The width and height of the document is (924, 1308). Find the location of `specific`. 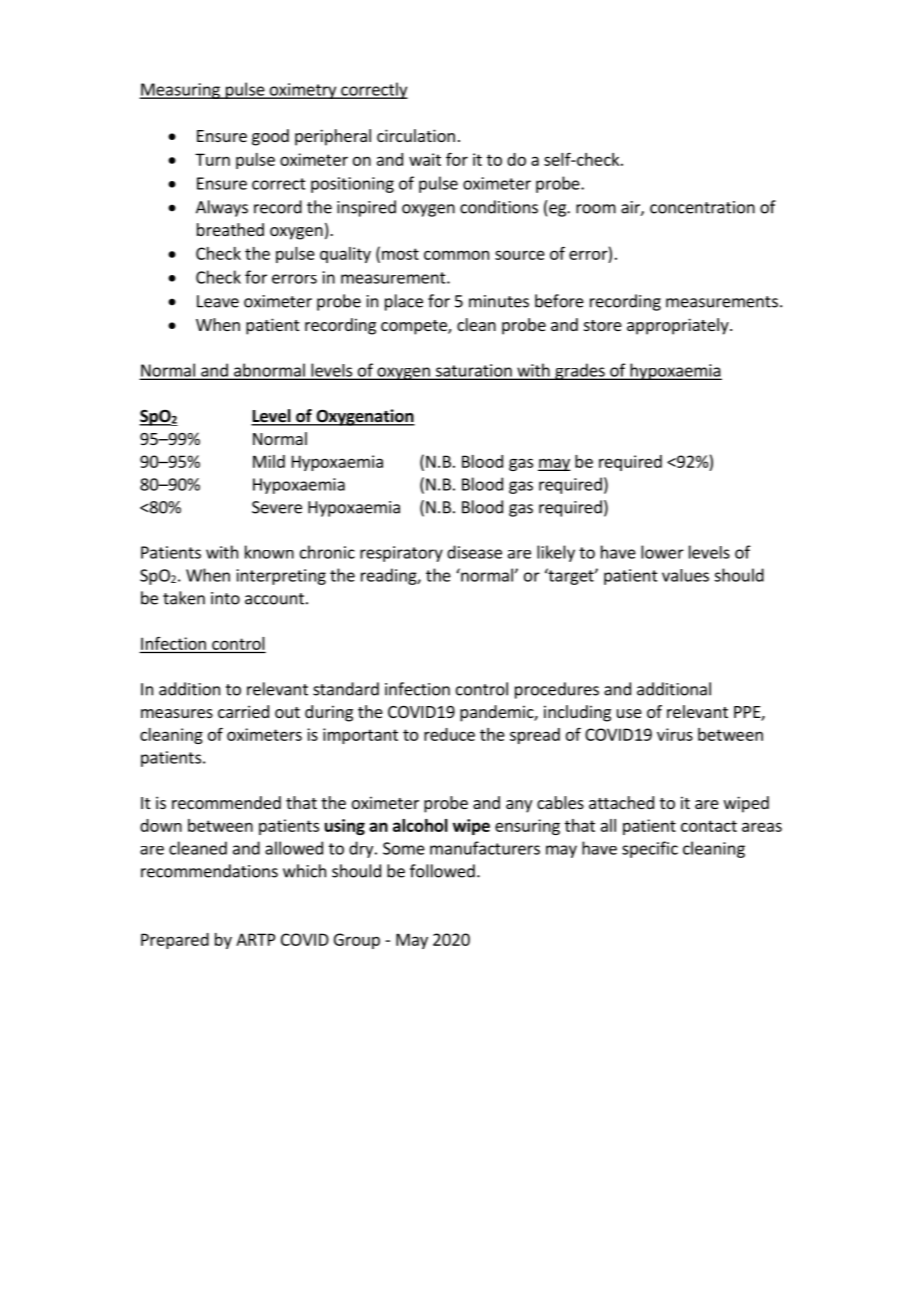

specific is located at coordinates (650, 849).
